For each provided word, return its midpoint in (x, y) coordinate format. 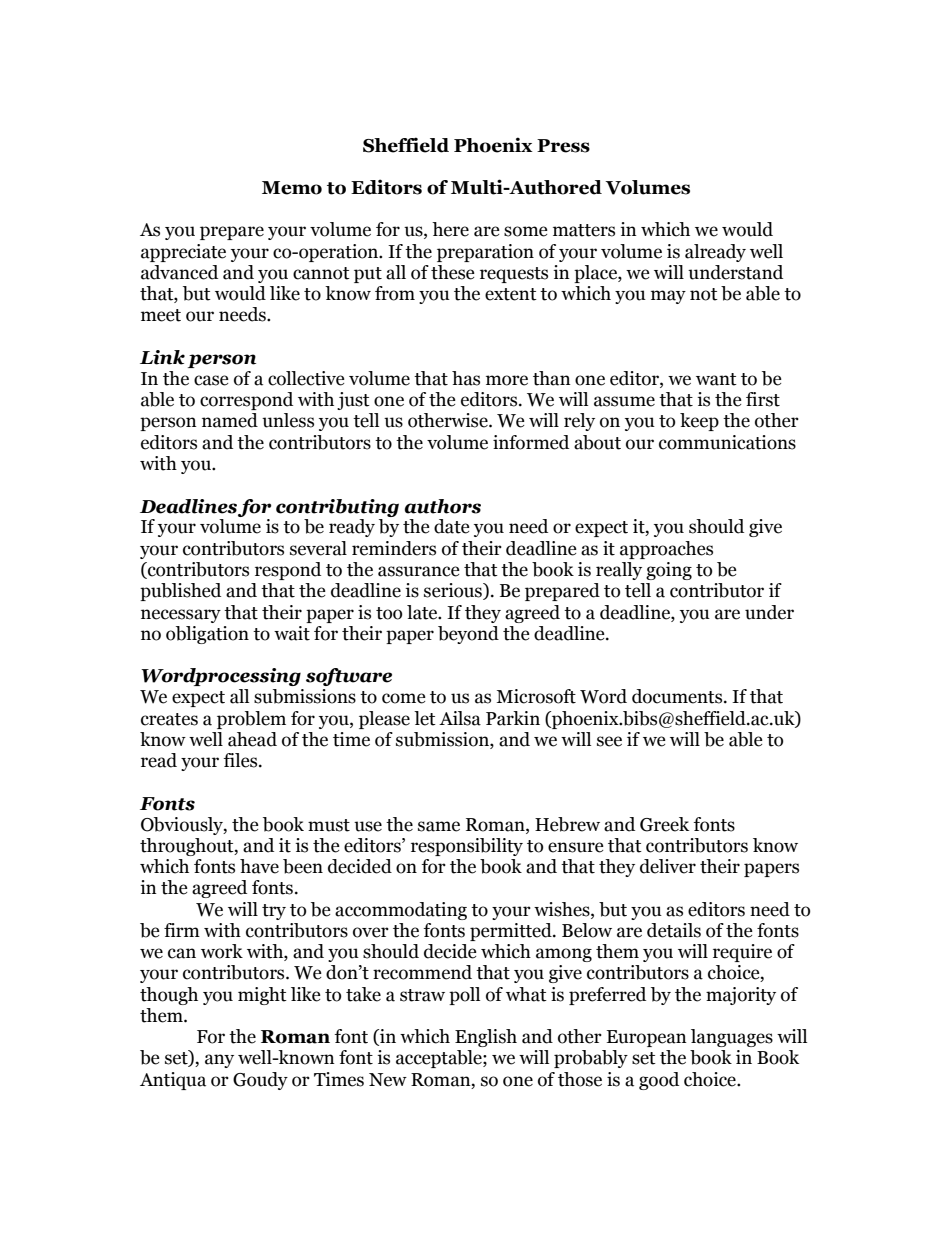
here (450, 229)
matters (584, 230)
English (486, 1038)
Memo (292, 188)
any (219, 1061)
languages (732, 1038)
